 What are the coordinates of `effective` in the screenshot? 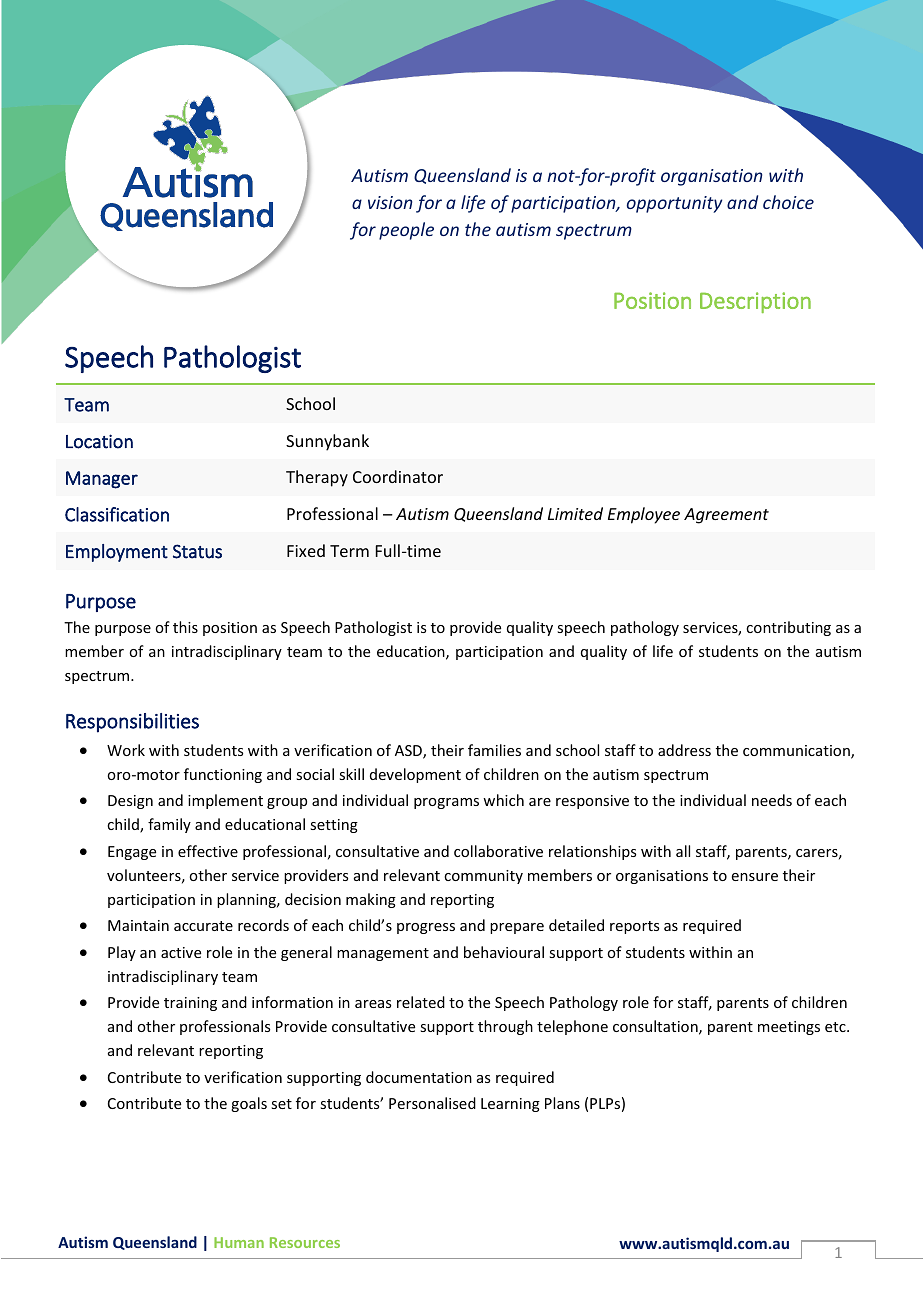 It's located at (208, 851).
